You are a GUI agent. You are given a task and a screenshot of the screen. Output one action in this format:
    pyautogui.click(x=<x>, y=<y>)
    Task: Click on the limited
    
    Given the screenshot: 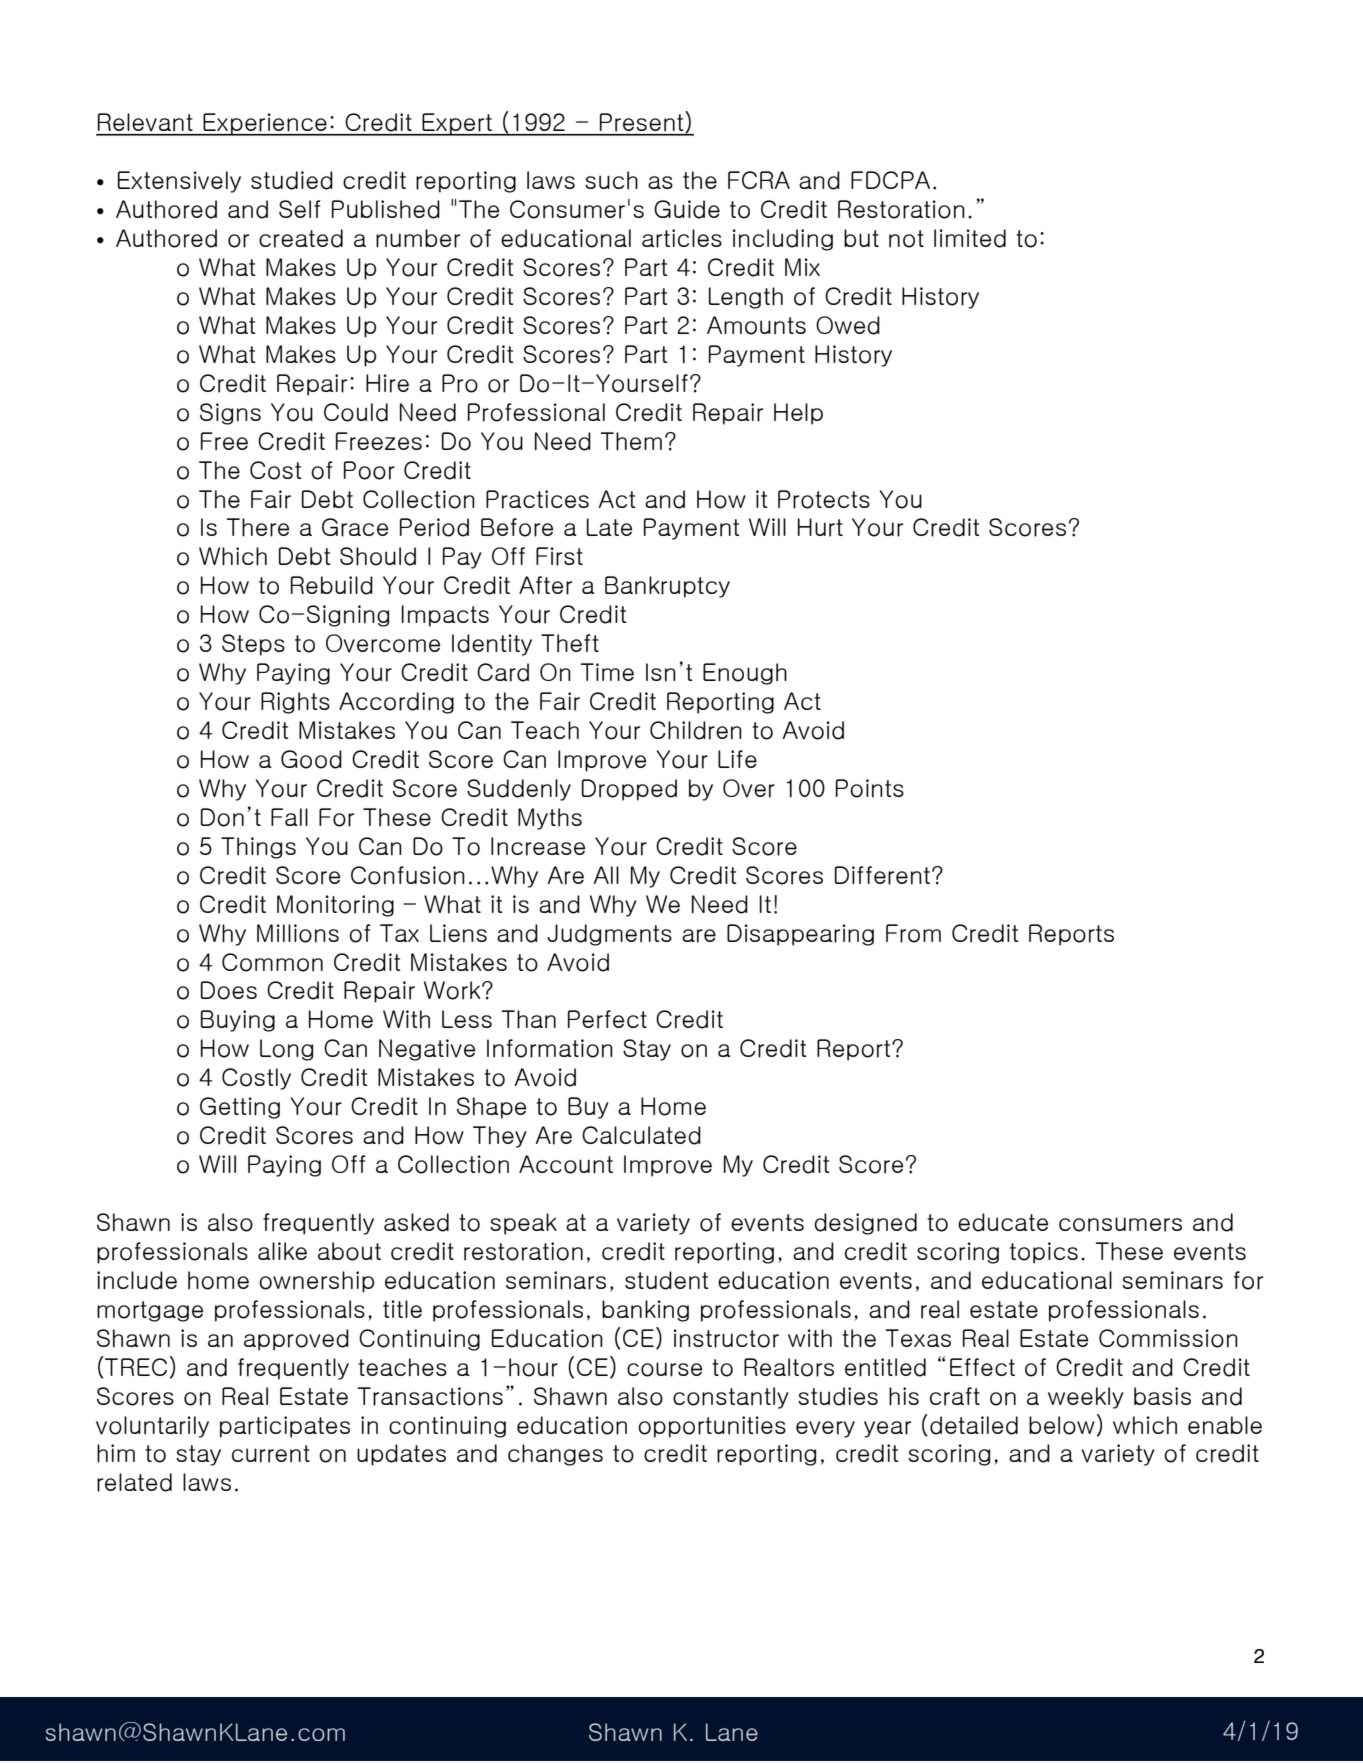 What is the action you would take?
    pyautogui.click(x=970, y=238)
